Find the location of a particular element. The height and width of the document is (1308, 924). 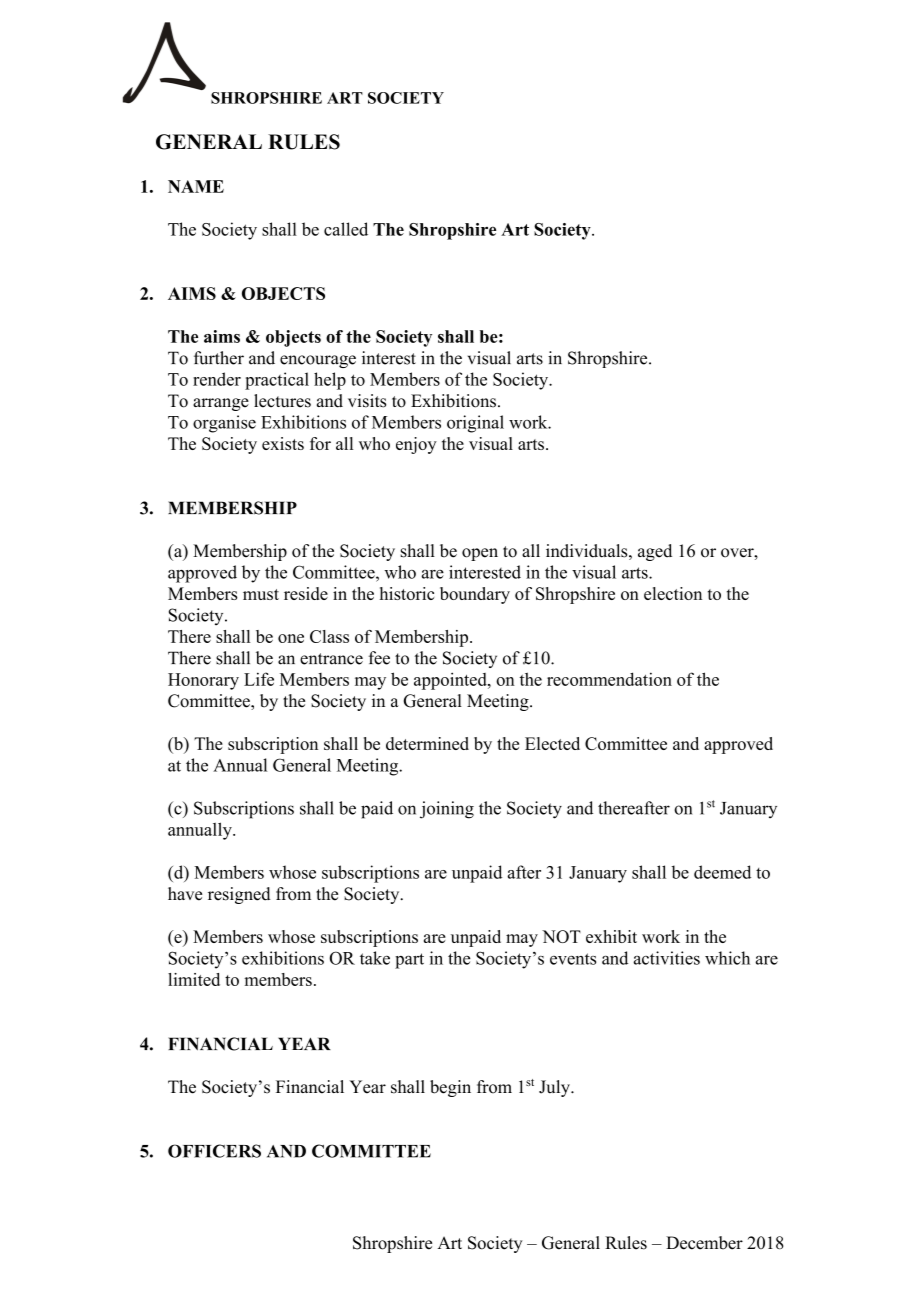

enjoy is located at coordinates (416, 445).
